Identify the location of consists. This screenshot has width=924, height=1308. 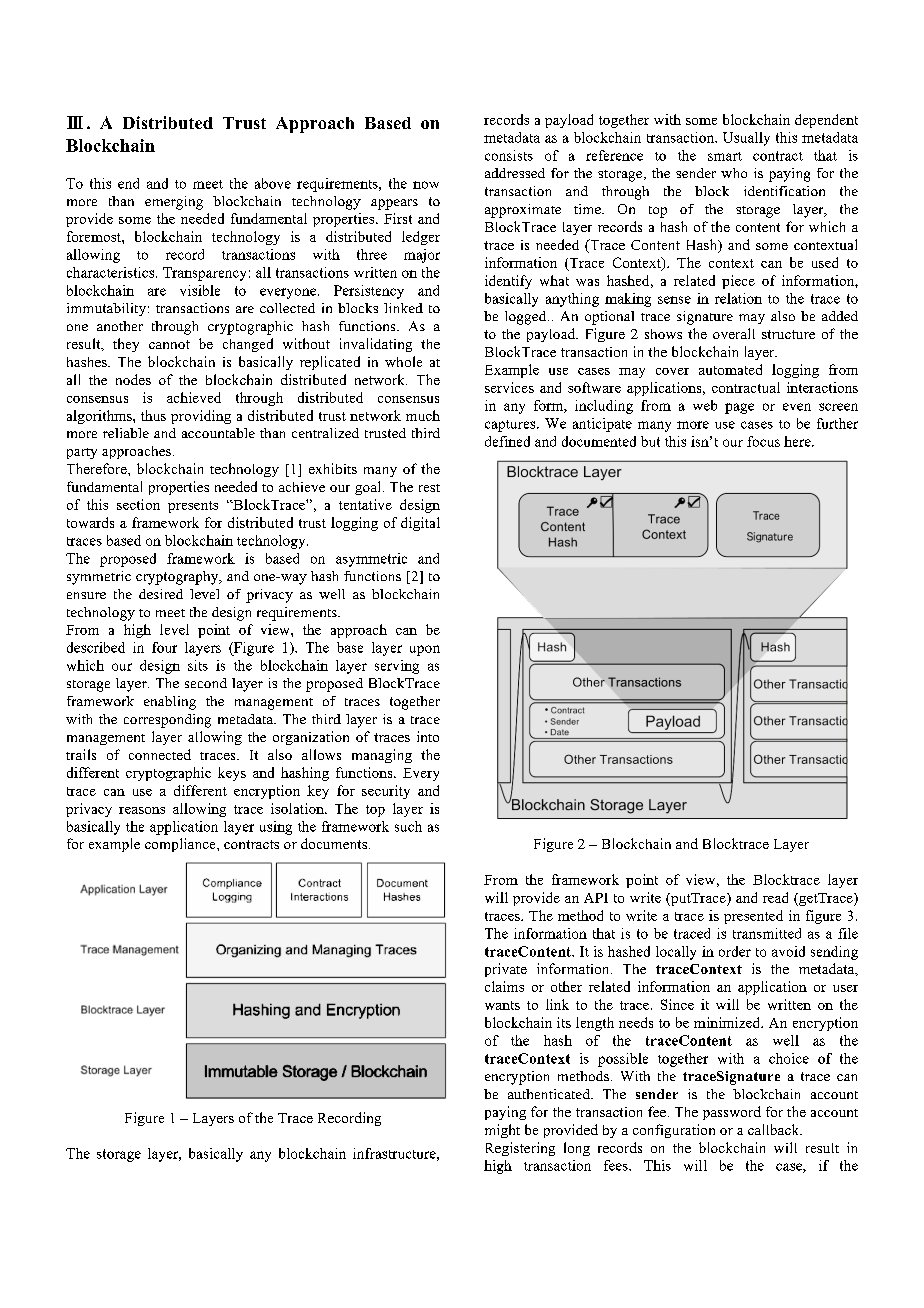
(509, 155).
